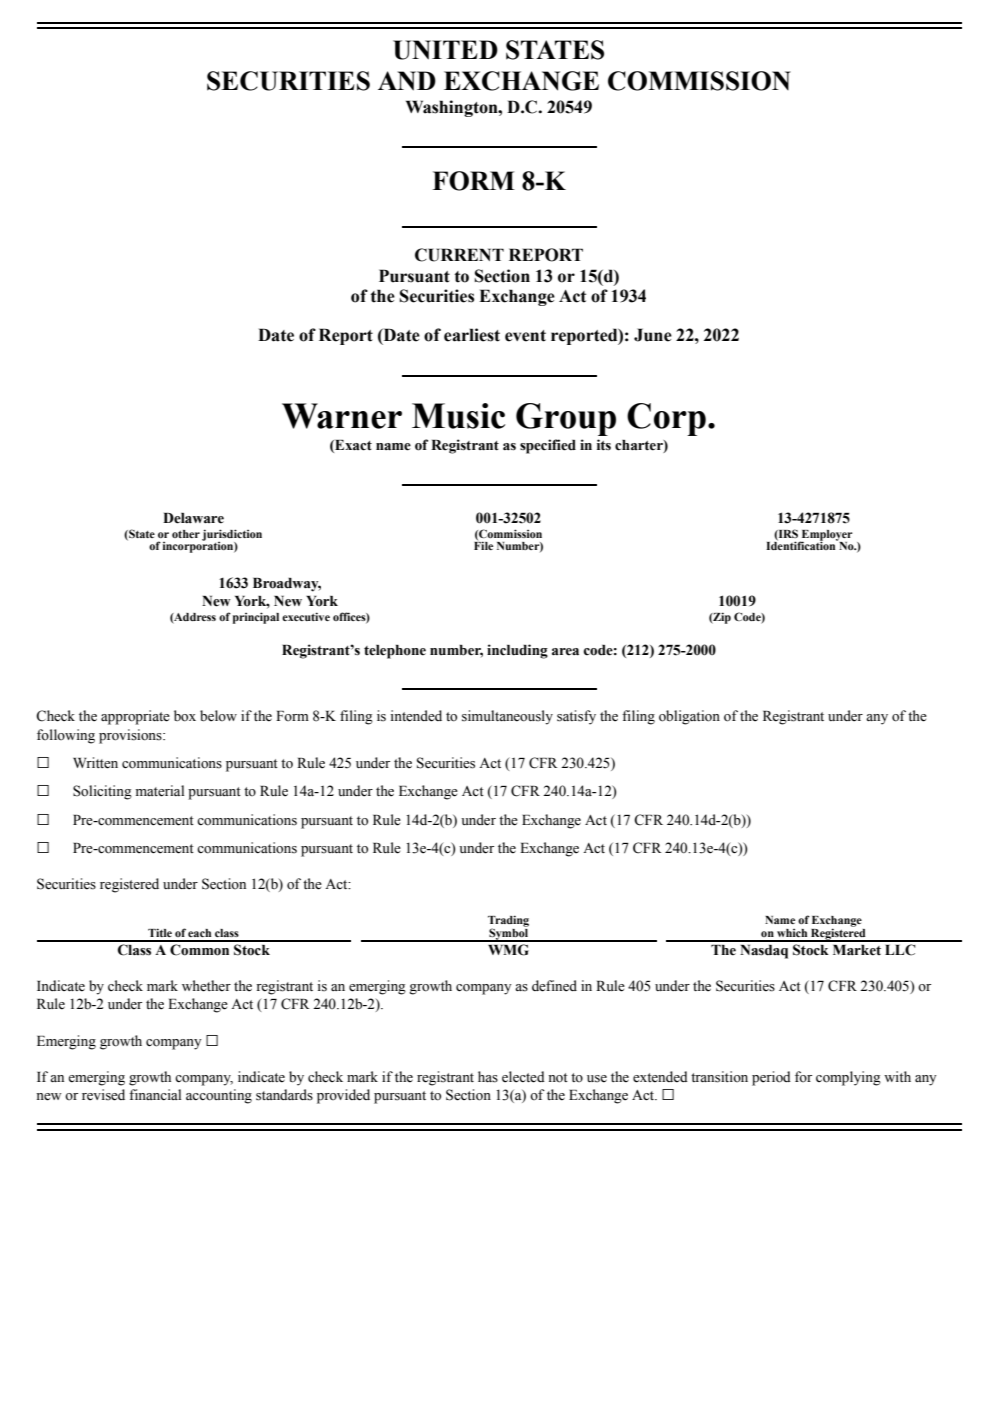 The image size is (999, 1414). What do you see at coordinates (483, 544) in the document?
I see `File` at bounding box center [483, 544].
